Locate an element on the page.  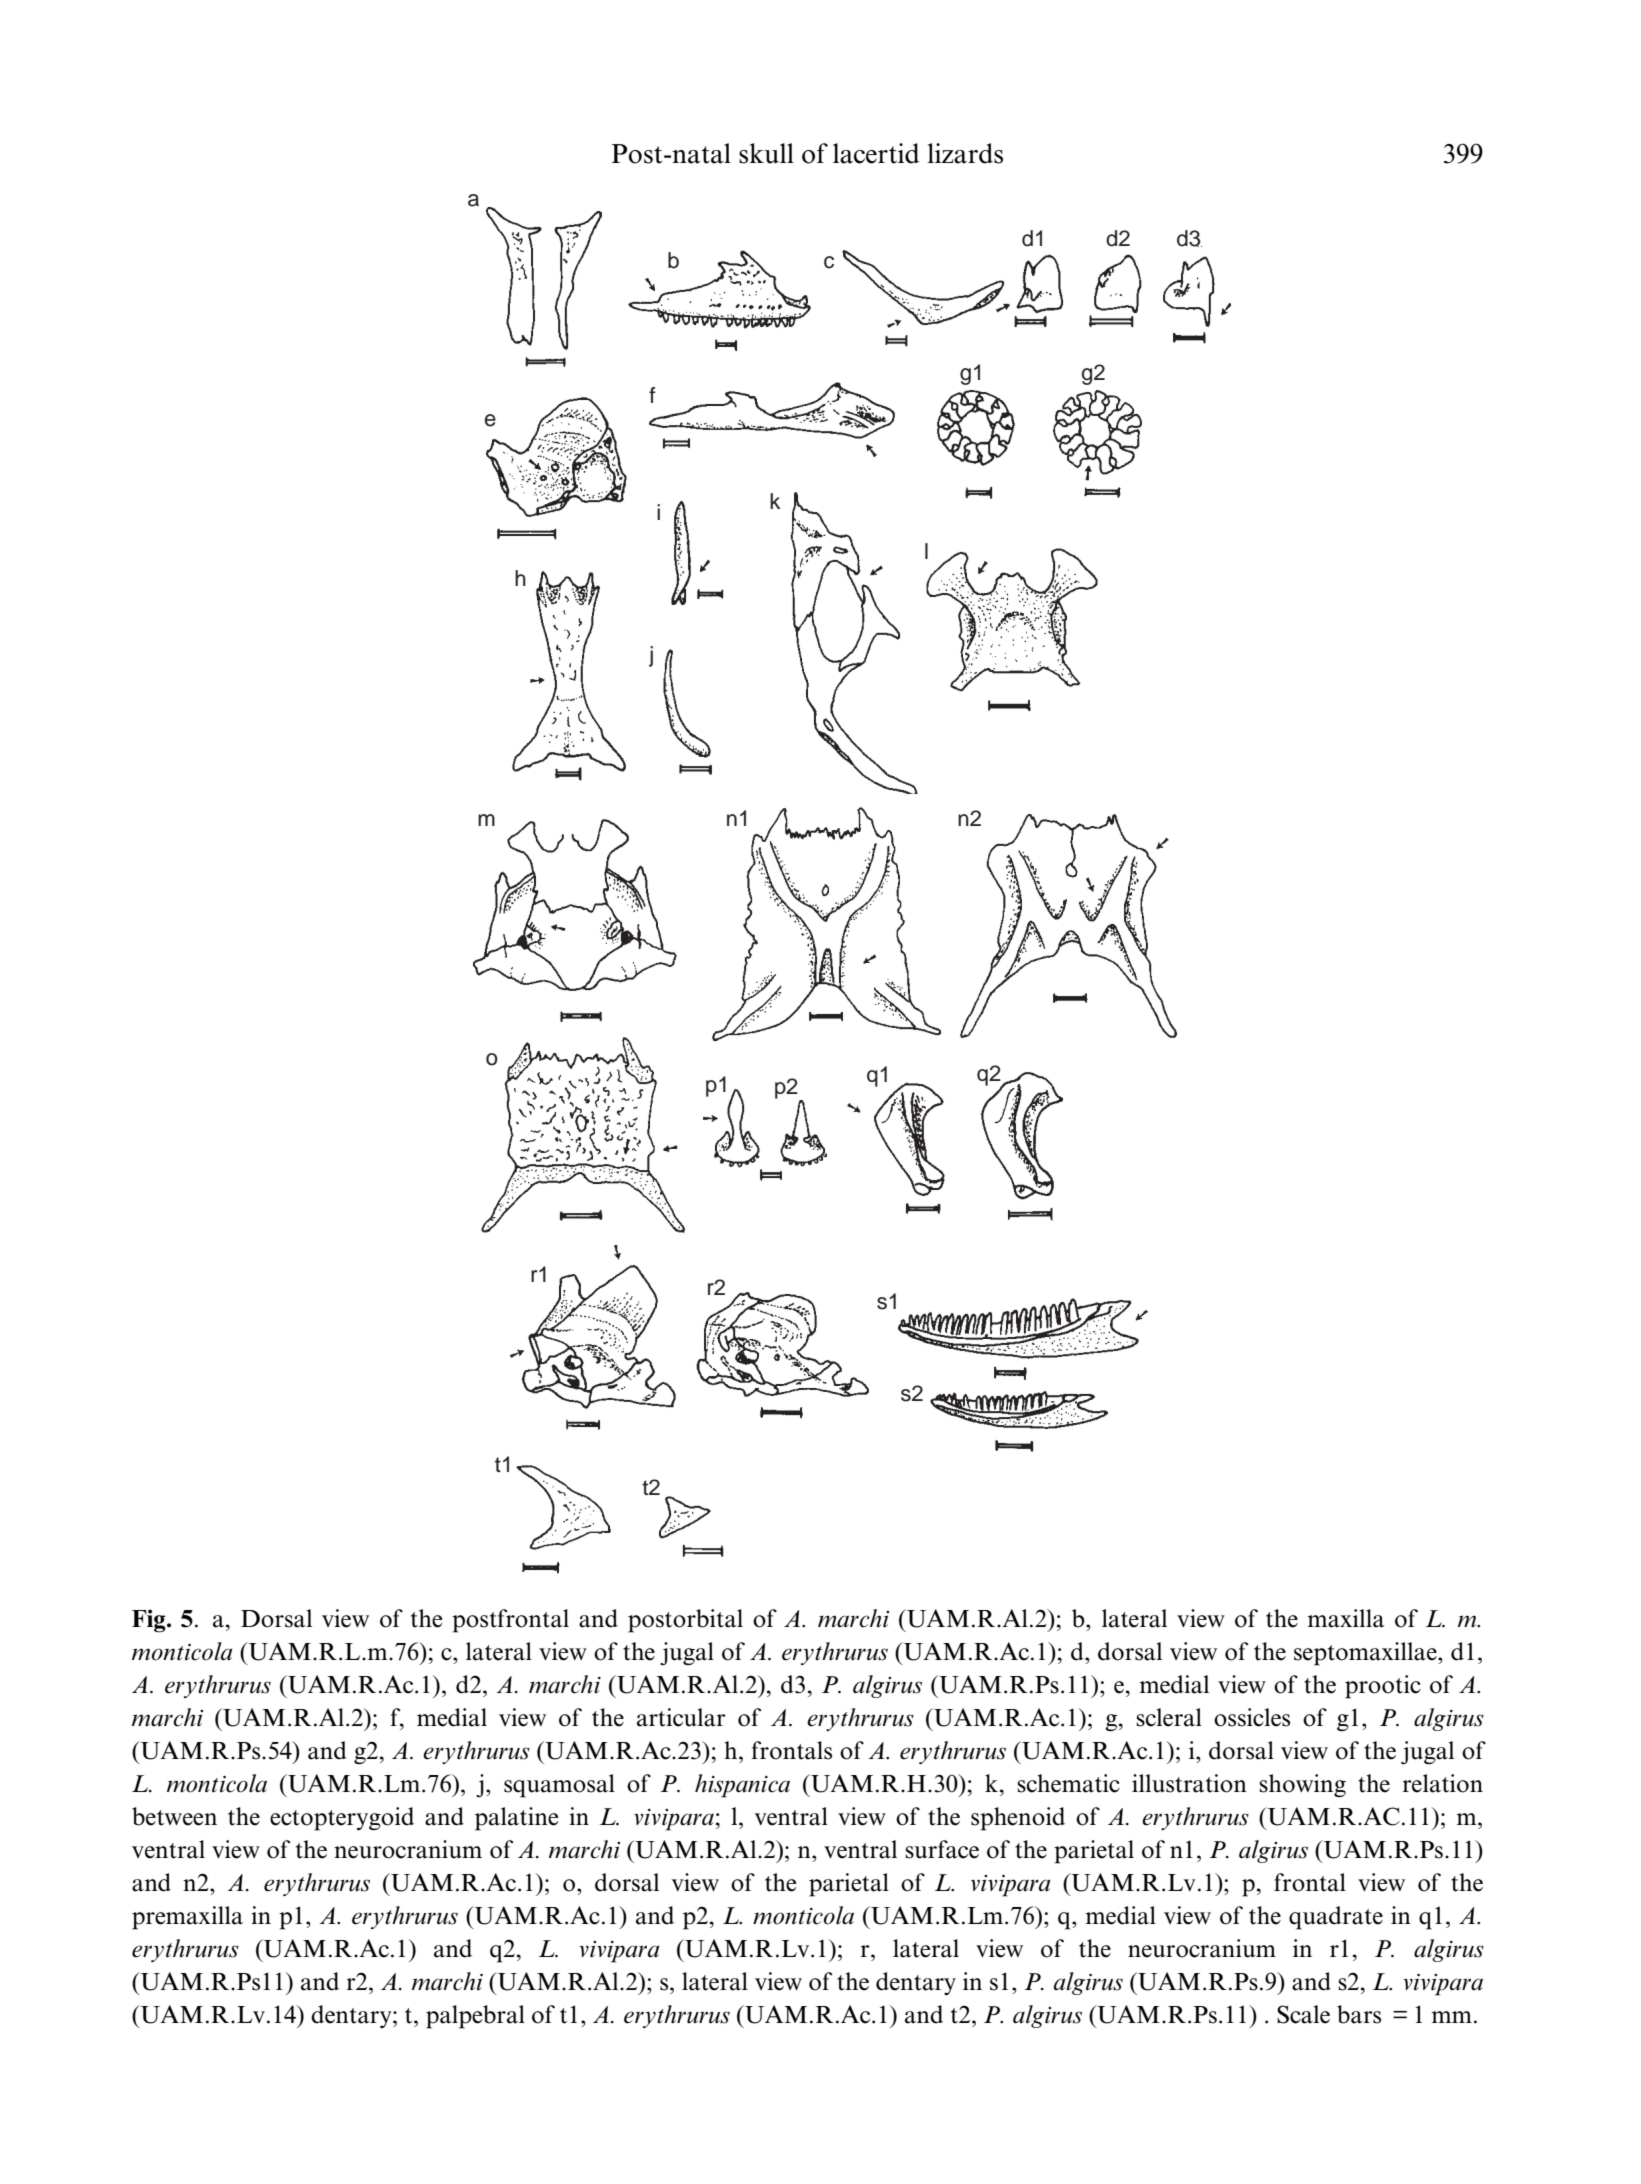
skull is located at coordinates (766, 153).
